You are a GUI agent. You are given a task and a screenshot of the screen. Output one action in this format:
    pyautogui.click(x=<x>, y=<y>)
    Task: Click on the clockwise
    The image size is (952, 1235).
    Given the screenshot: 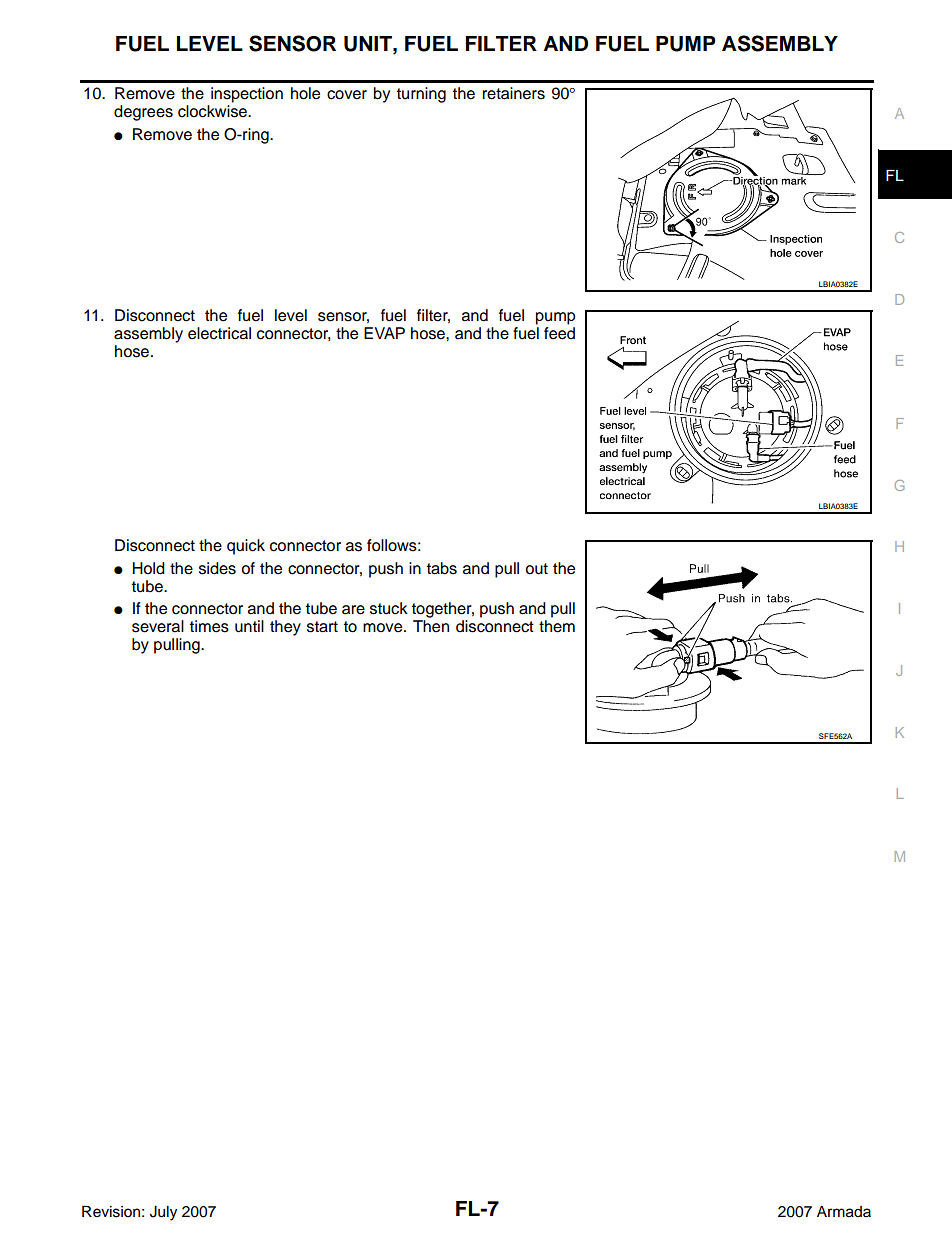 What is the action you would take?
    pyautogui.click(x=213, y=111)
